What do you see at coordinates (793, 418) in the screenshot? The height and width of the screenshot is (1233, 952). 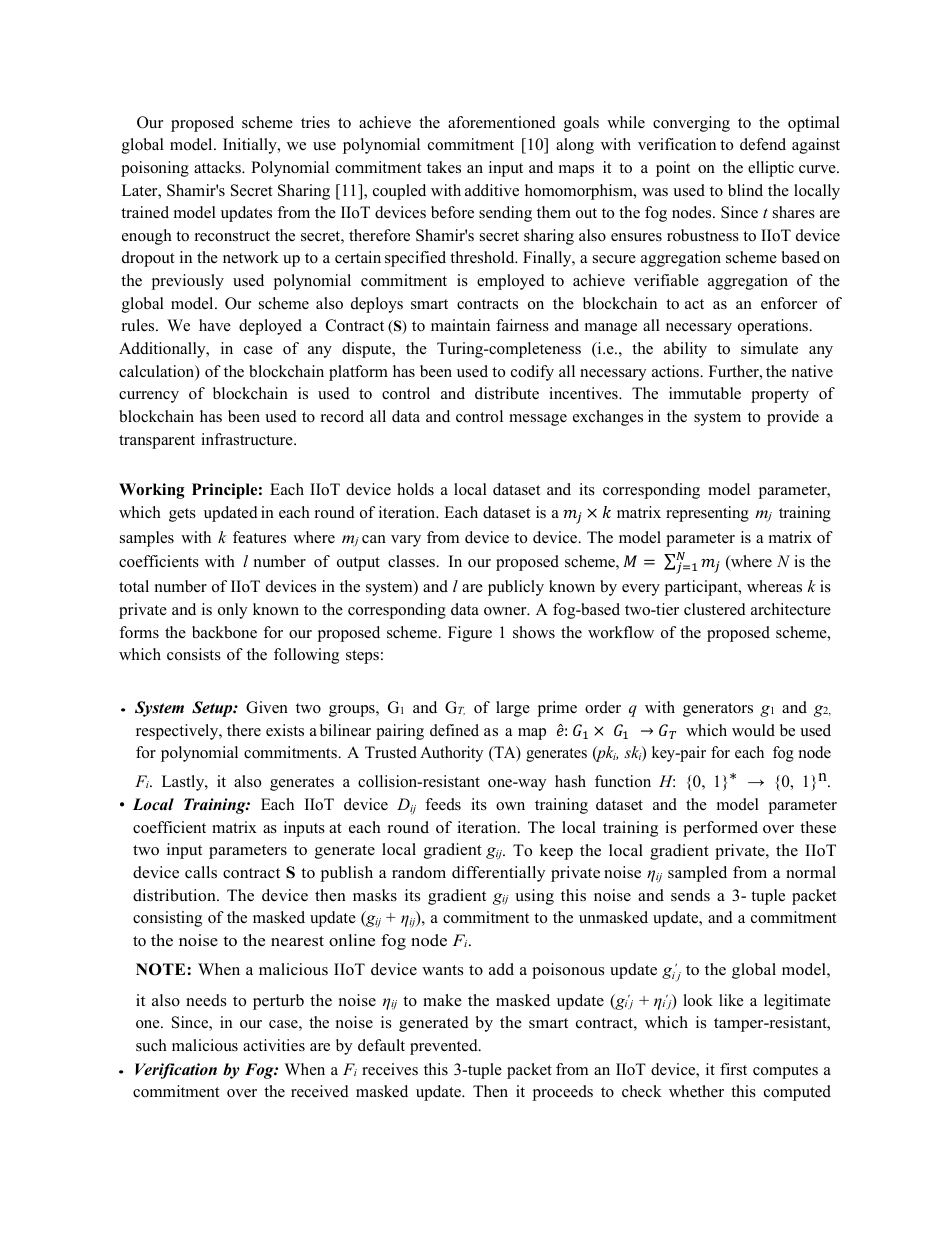 I see `provide` at bounding box center [793, 418].
